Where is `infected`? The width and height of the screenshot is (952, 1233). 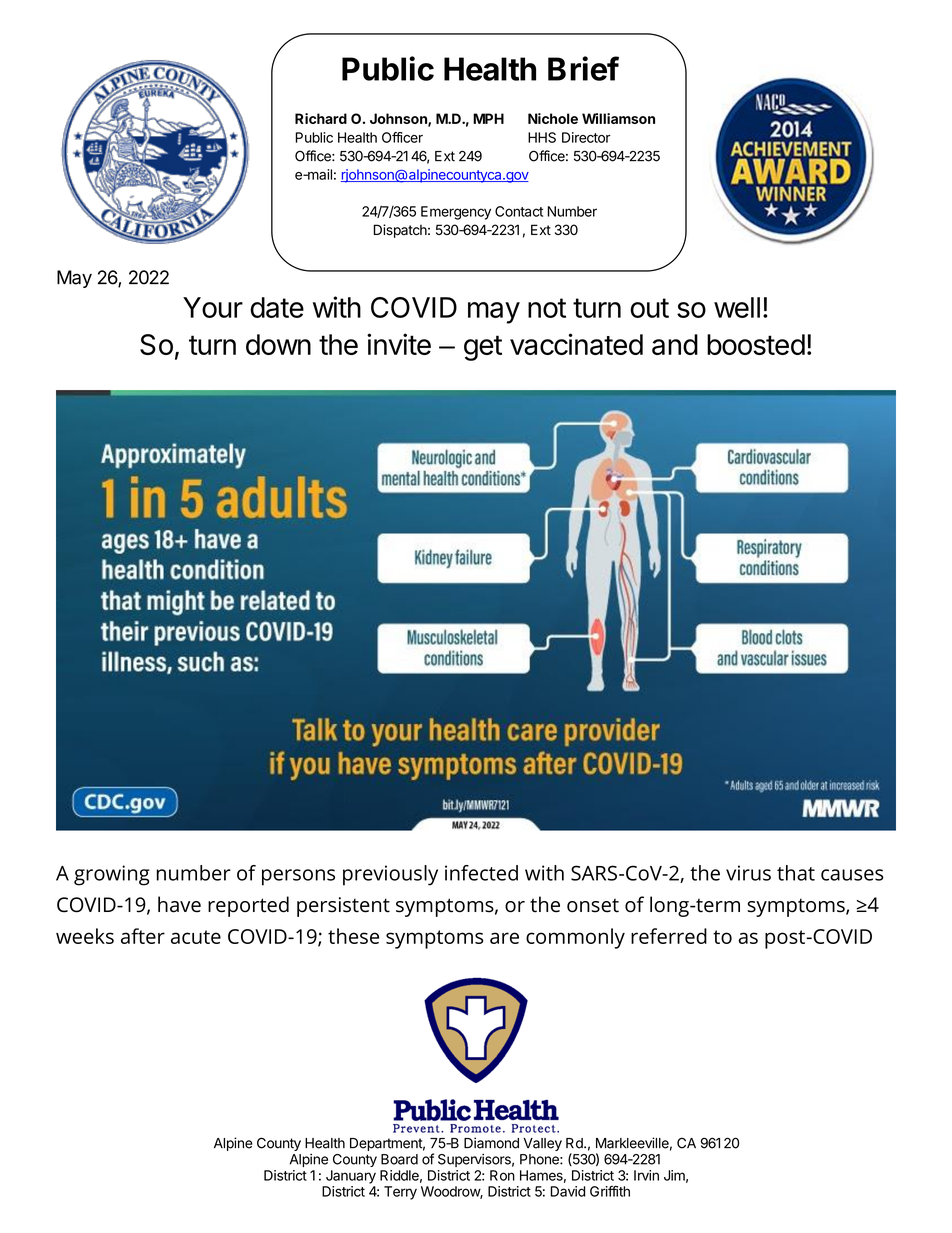
infected is located at coordinates (481, 873).
